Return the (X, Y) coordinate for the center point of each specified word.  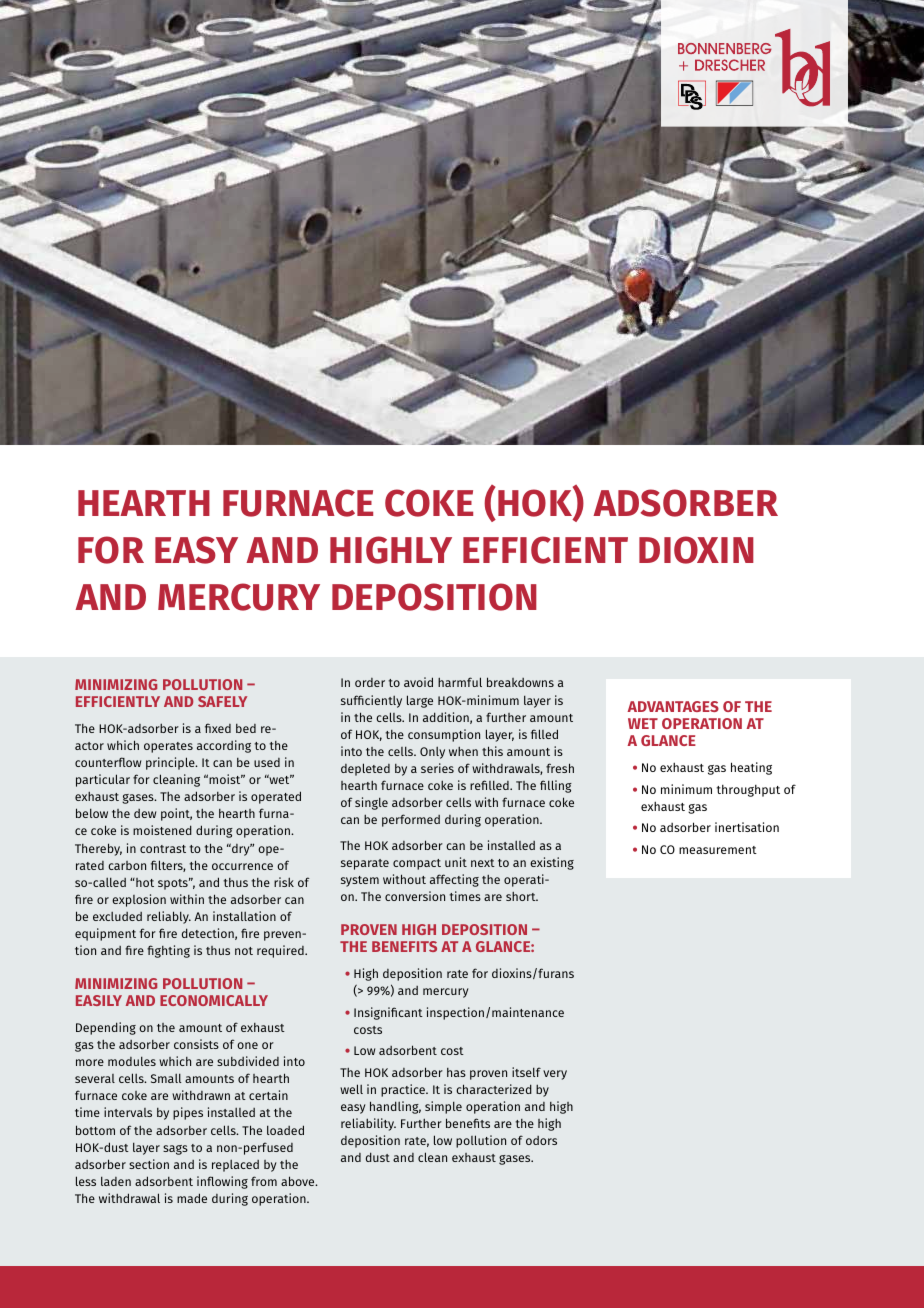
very (555, 1075)
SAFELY (222, 701)
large (420, 701)
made (192, 1198)
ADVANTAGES (673, 706)
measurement (718, 850)
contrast (163, 849)
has (456, 1072)
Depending (106, 1028)
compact (417, 864)
